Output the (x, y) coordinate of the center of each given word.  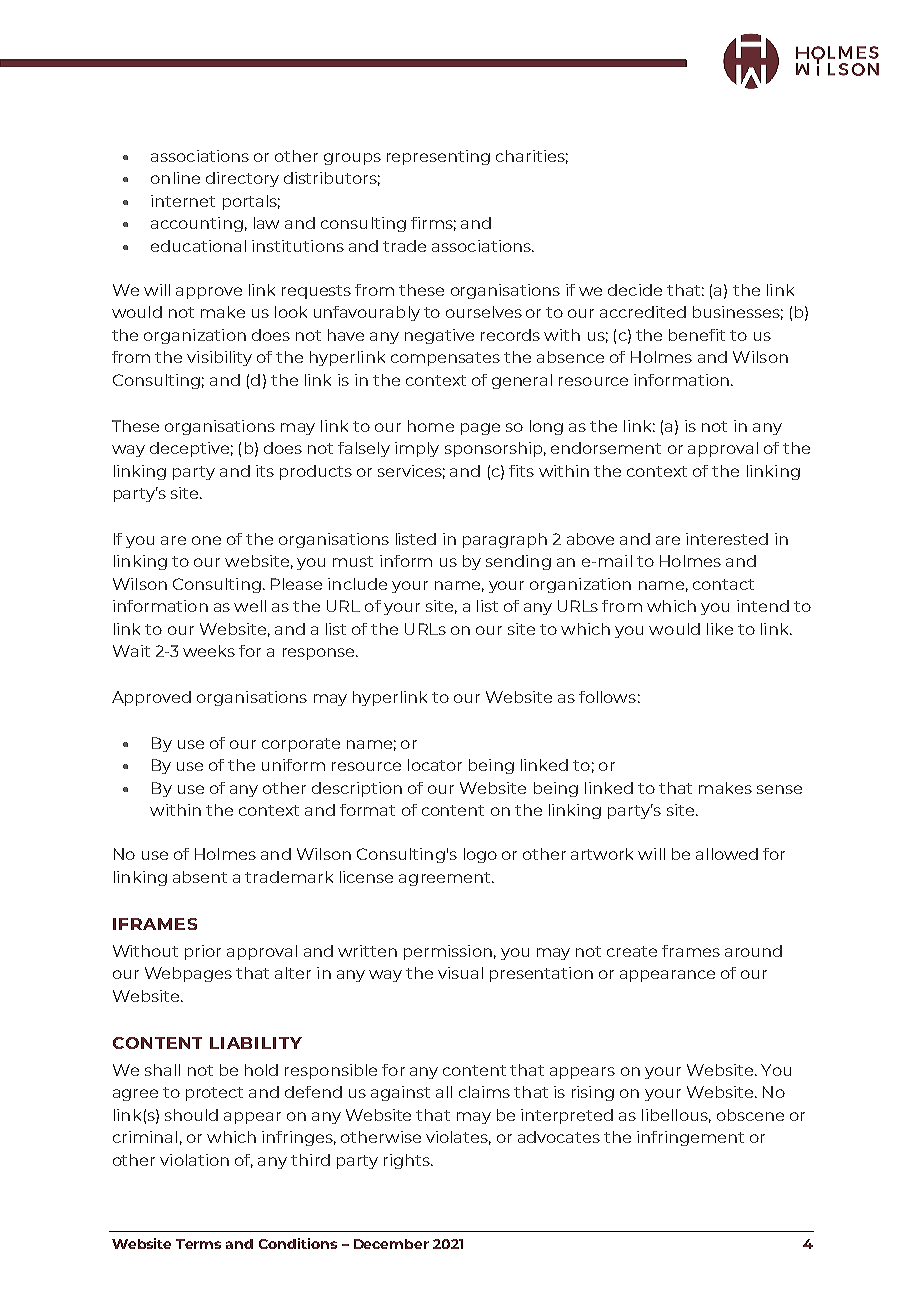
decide (635, 290)
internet (183, 201)
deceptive (189, 449)
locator (435, 765)
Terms (198, 1244)
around (753, 951)
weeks (209, 651)
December (391, 1244)
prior (203, 952)
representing (438, 157)
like (720, 629)
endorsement (606, 448)
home (431, 426)
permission (448, 952)
